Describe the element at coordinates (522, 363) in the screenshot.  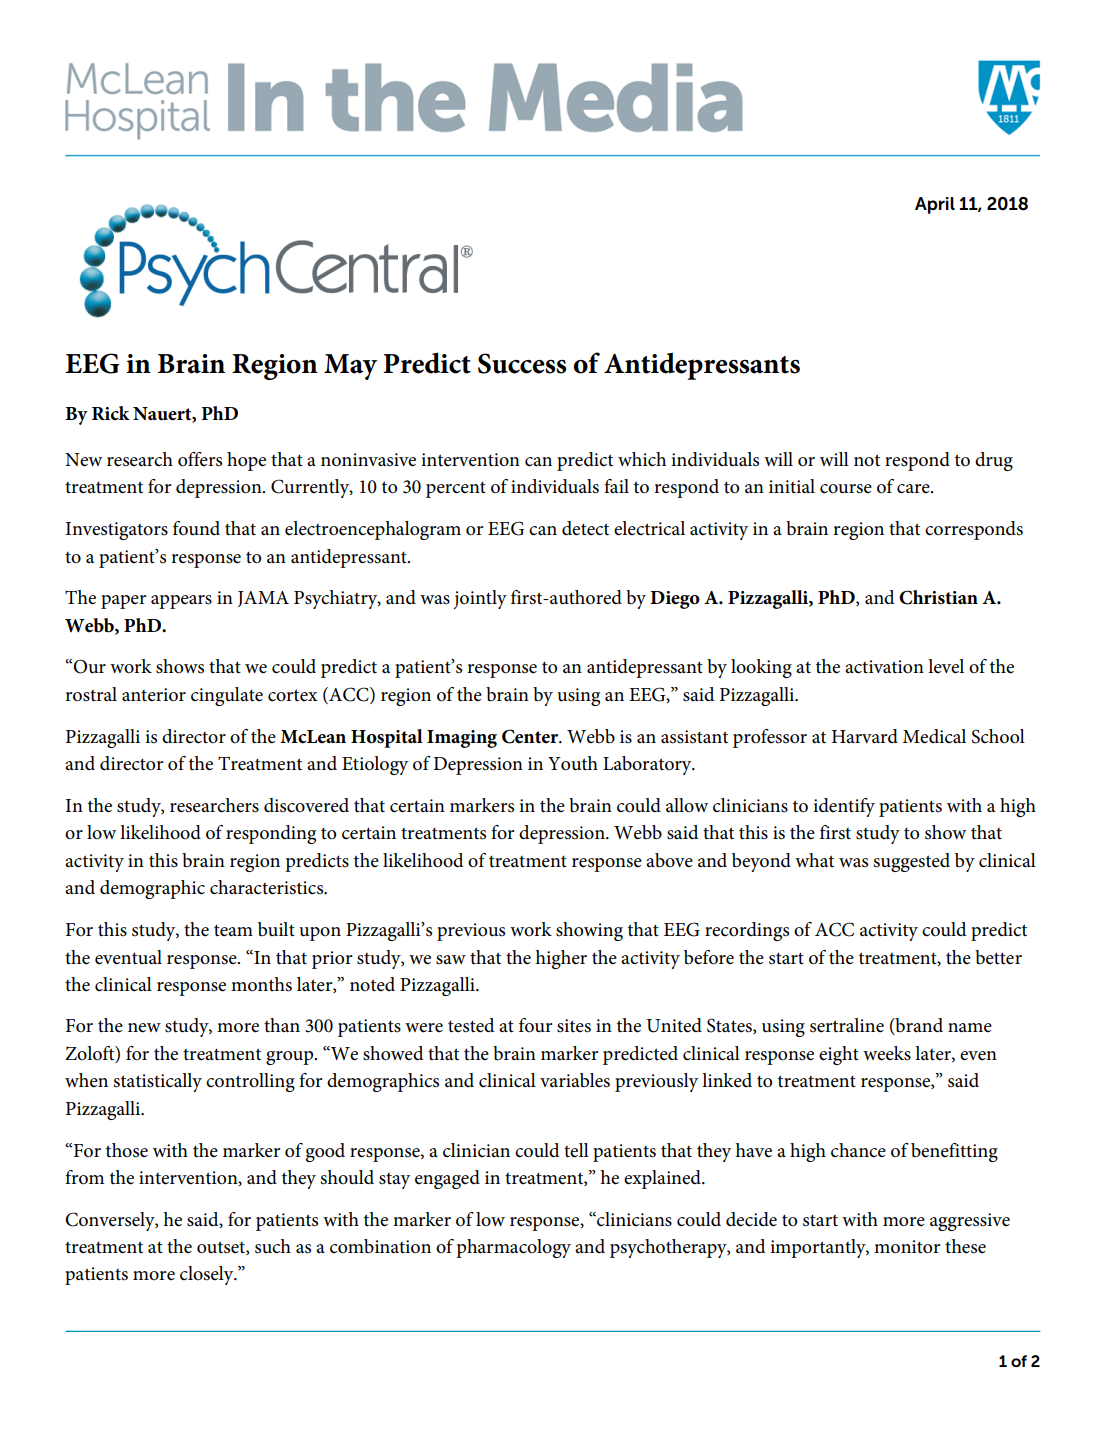
I see `Success` at that location.
